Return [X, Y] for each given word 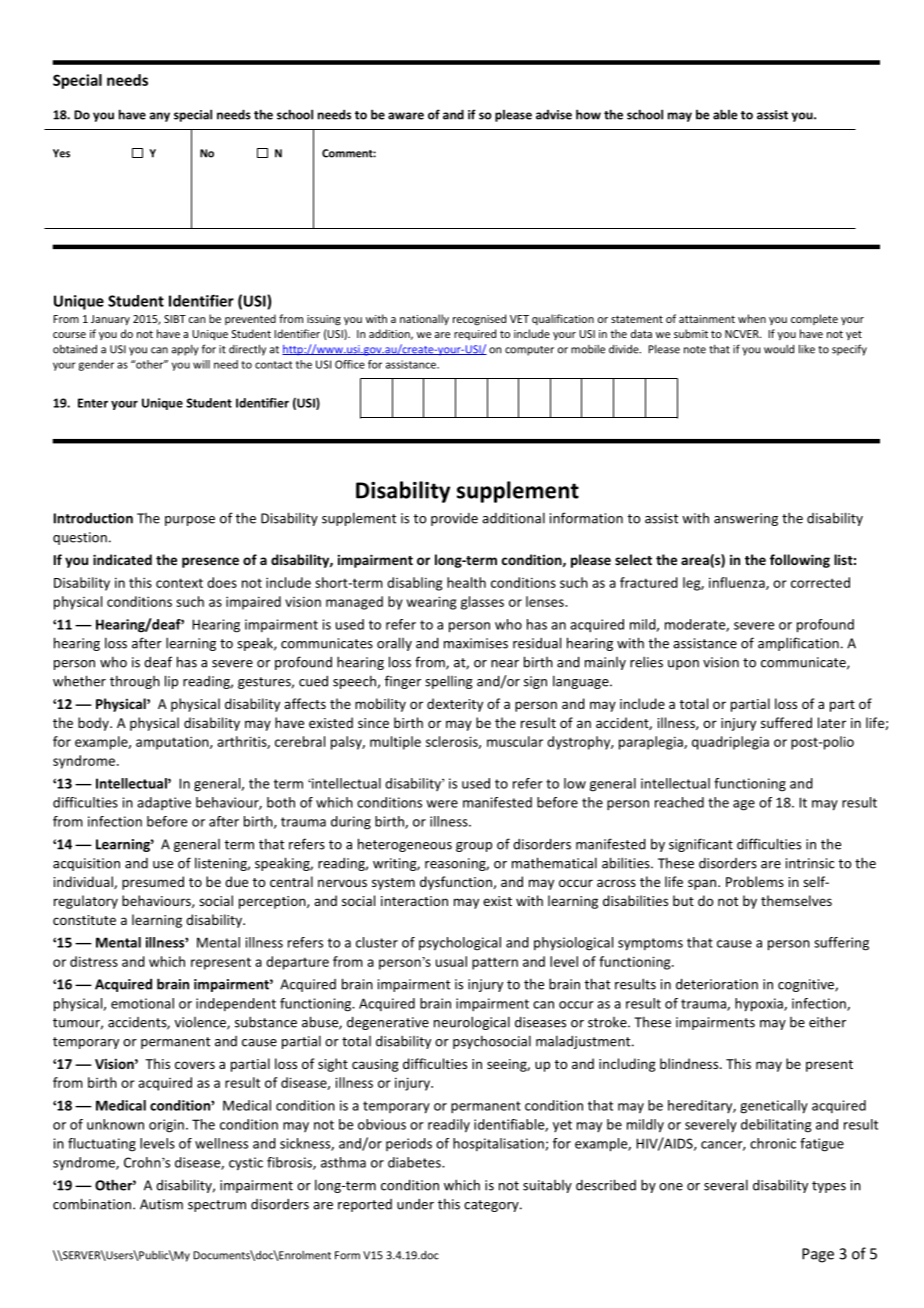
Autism [161, 1204]
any [159, 117]
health [466, 582]
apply [185, 350]
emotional [142, 1003]
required [475, 334]
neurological [472, 1023]
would [779, 349]
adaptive [164, 803]
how [588, 114]
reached [679, 802]
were [442, 804]
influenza [738, 583]
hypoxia [760, 1005]
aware [406, 116]
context [179, 583]
